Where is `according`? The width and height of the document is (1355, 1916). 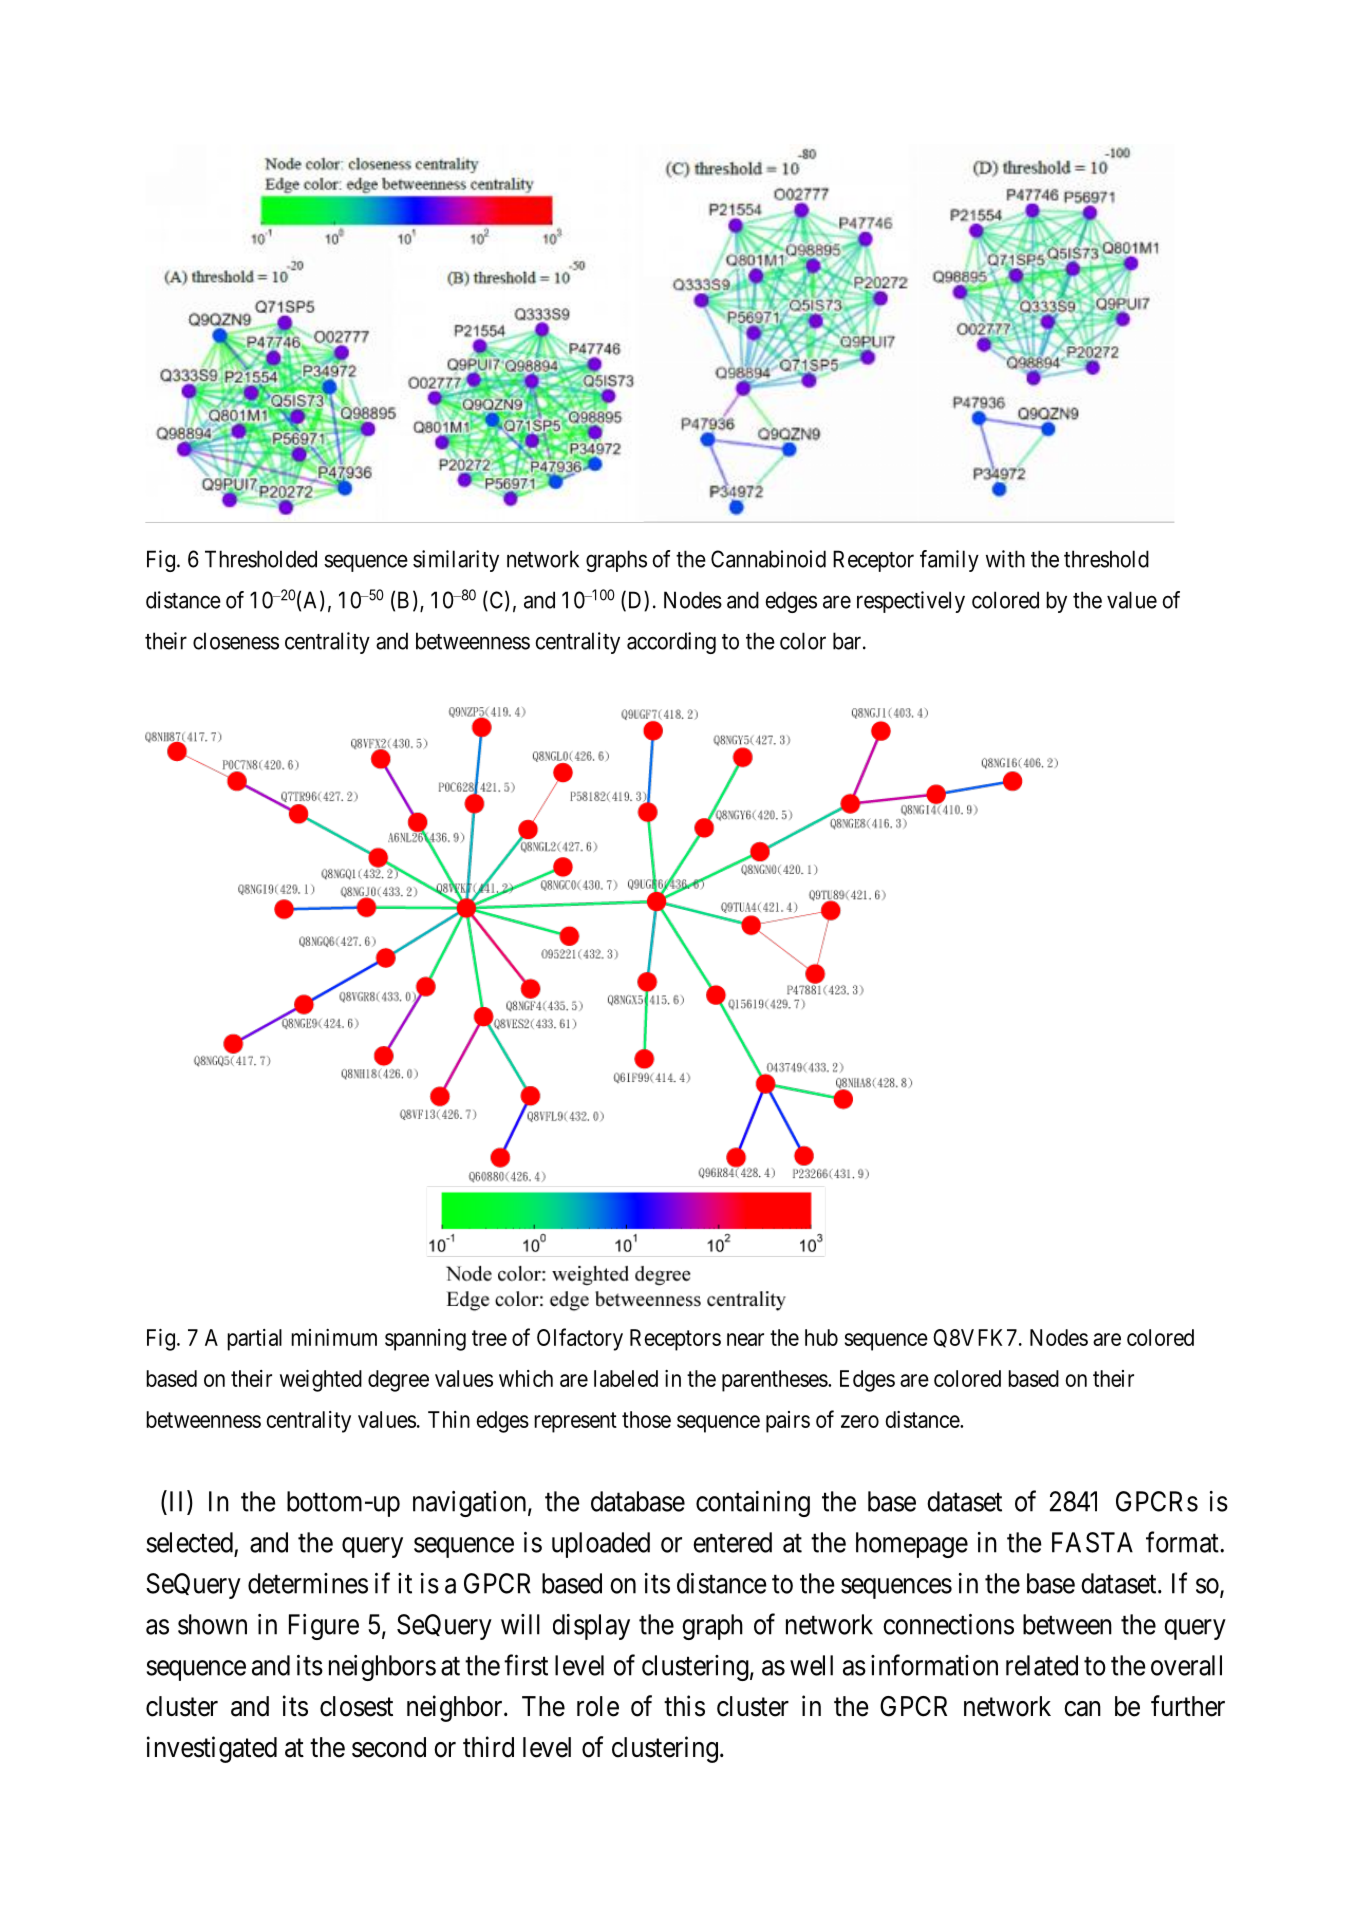 according is located at coordinates (671, 643).
